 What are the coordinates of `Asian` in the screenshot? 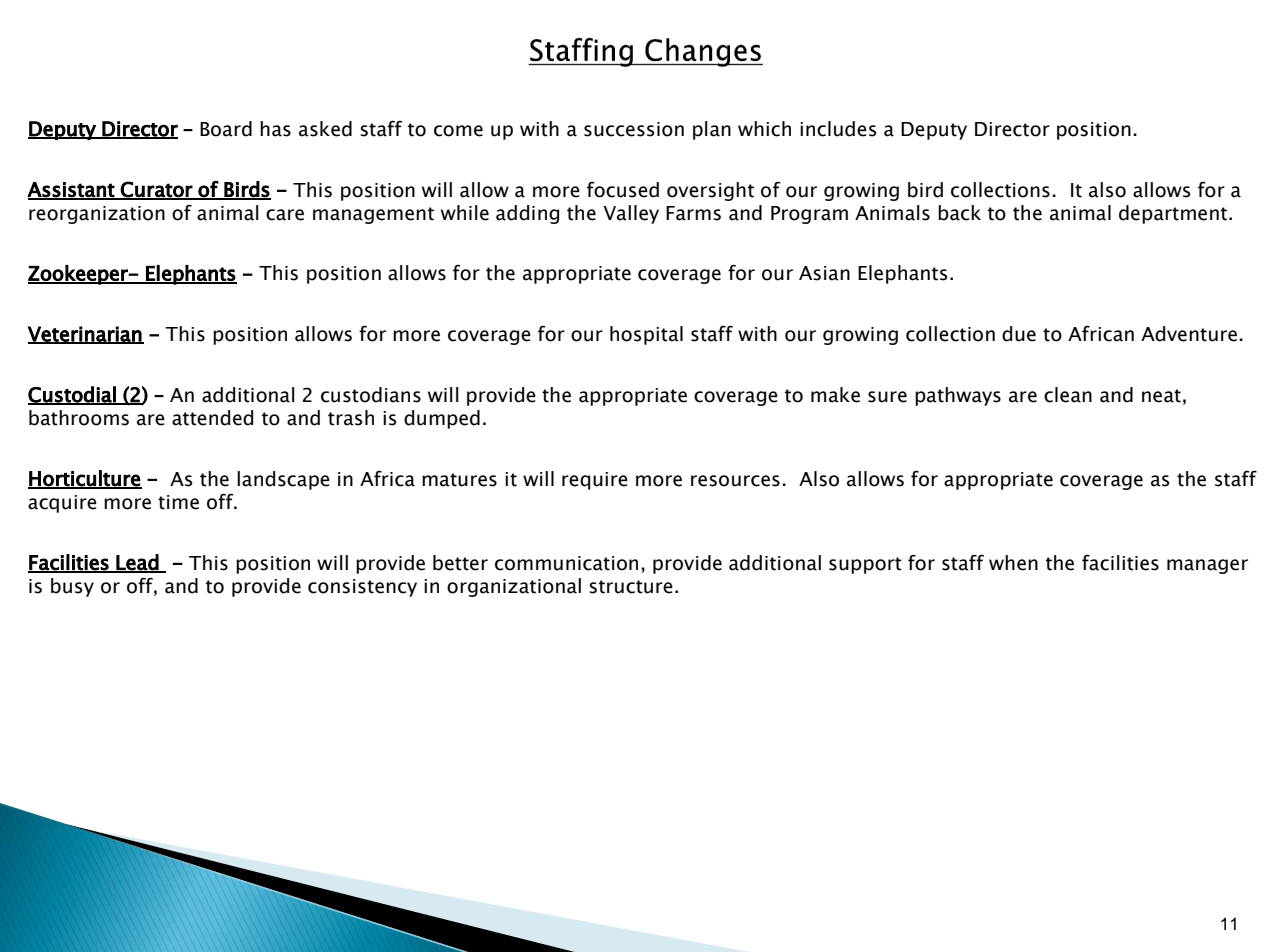 It's located at (824, 273).
